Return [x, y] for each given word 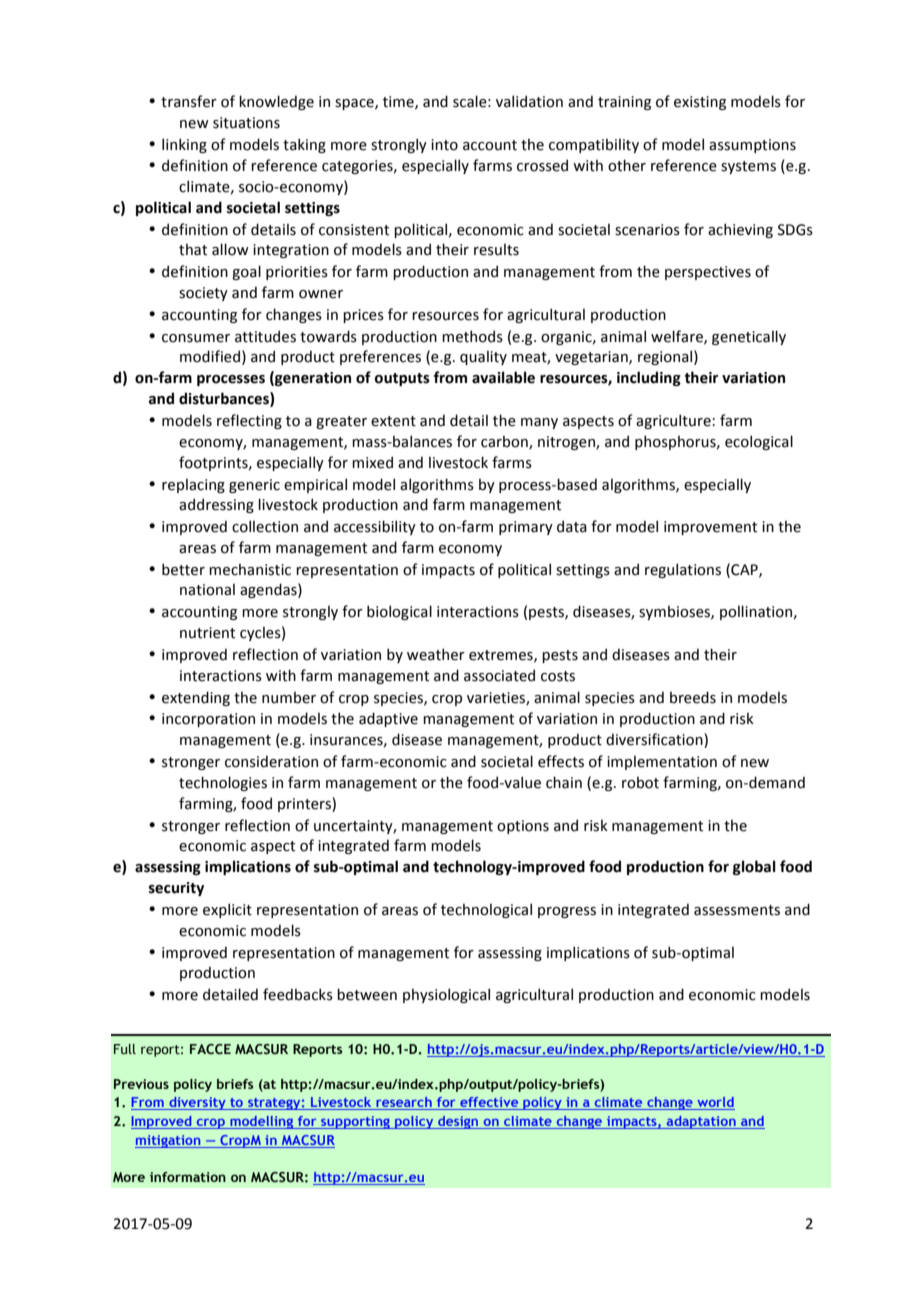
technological [486, 910]
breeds [693, 697]
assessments [737, 910]
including [649, 378]
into [444, 145]
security [176, 889]
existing [700, 103]
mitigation [169, 1141]
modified [210, 356]
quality [483, 357]
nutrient [207, 633]
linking [184, 145]
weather [436, 654]
